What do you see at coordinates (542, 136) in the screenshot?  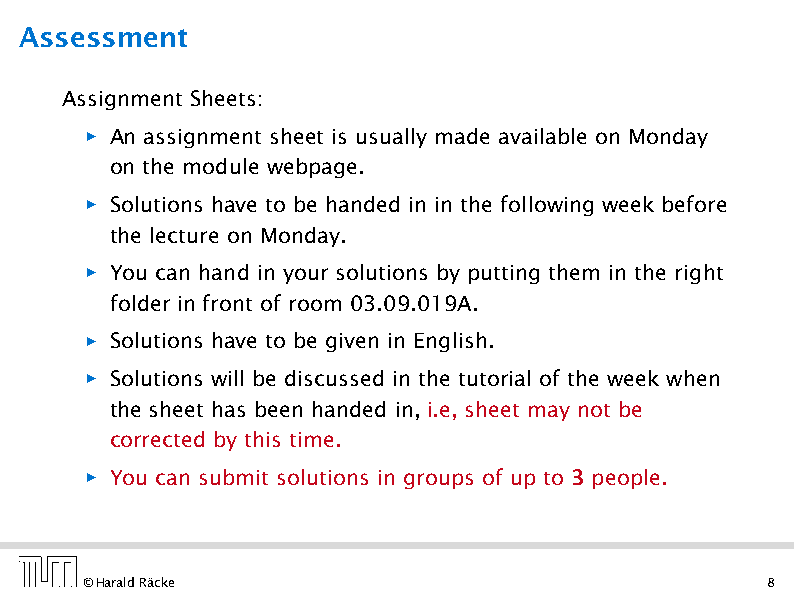 I see `available` at bounding box center [542, 136].
